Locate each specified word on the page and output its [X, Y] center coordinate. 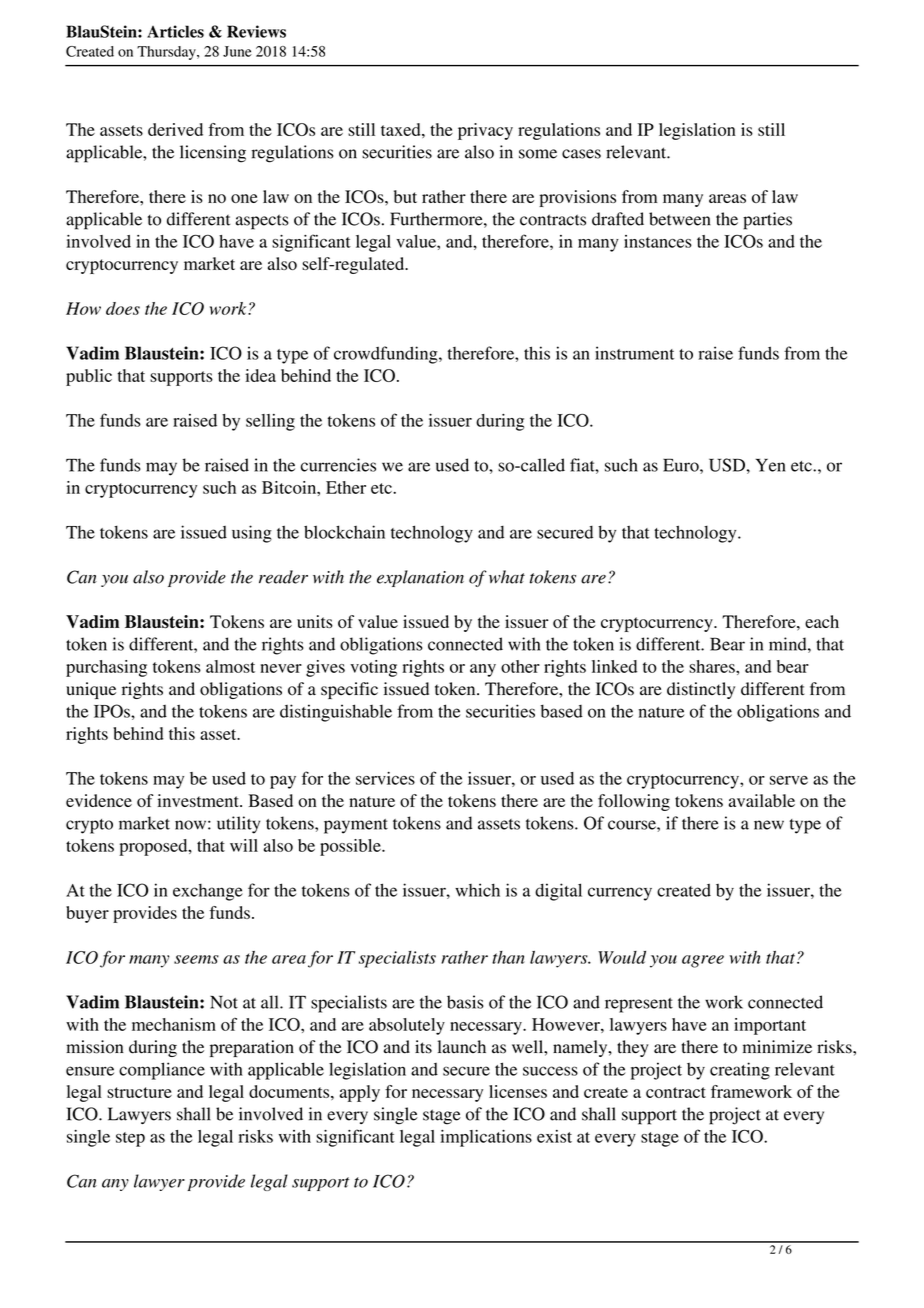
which [477, 890]
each [822, 621]
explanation [420, 578]
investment [199, 800]
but [405, 196]
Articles [175, 31]
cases [581, 154]
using [252, 534]
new [769, 825]
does [123, 308]
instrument [634, 353]
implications [486, 1138]
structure [139, 1092]
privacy [485, 131]
